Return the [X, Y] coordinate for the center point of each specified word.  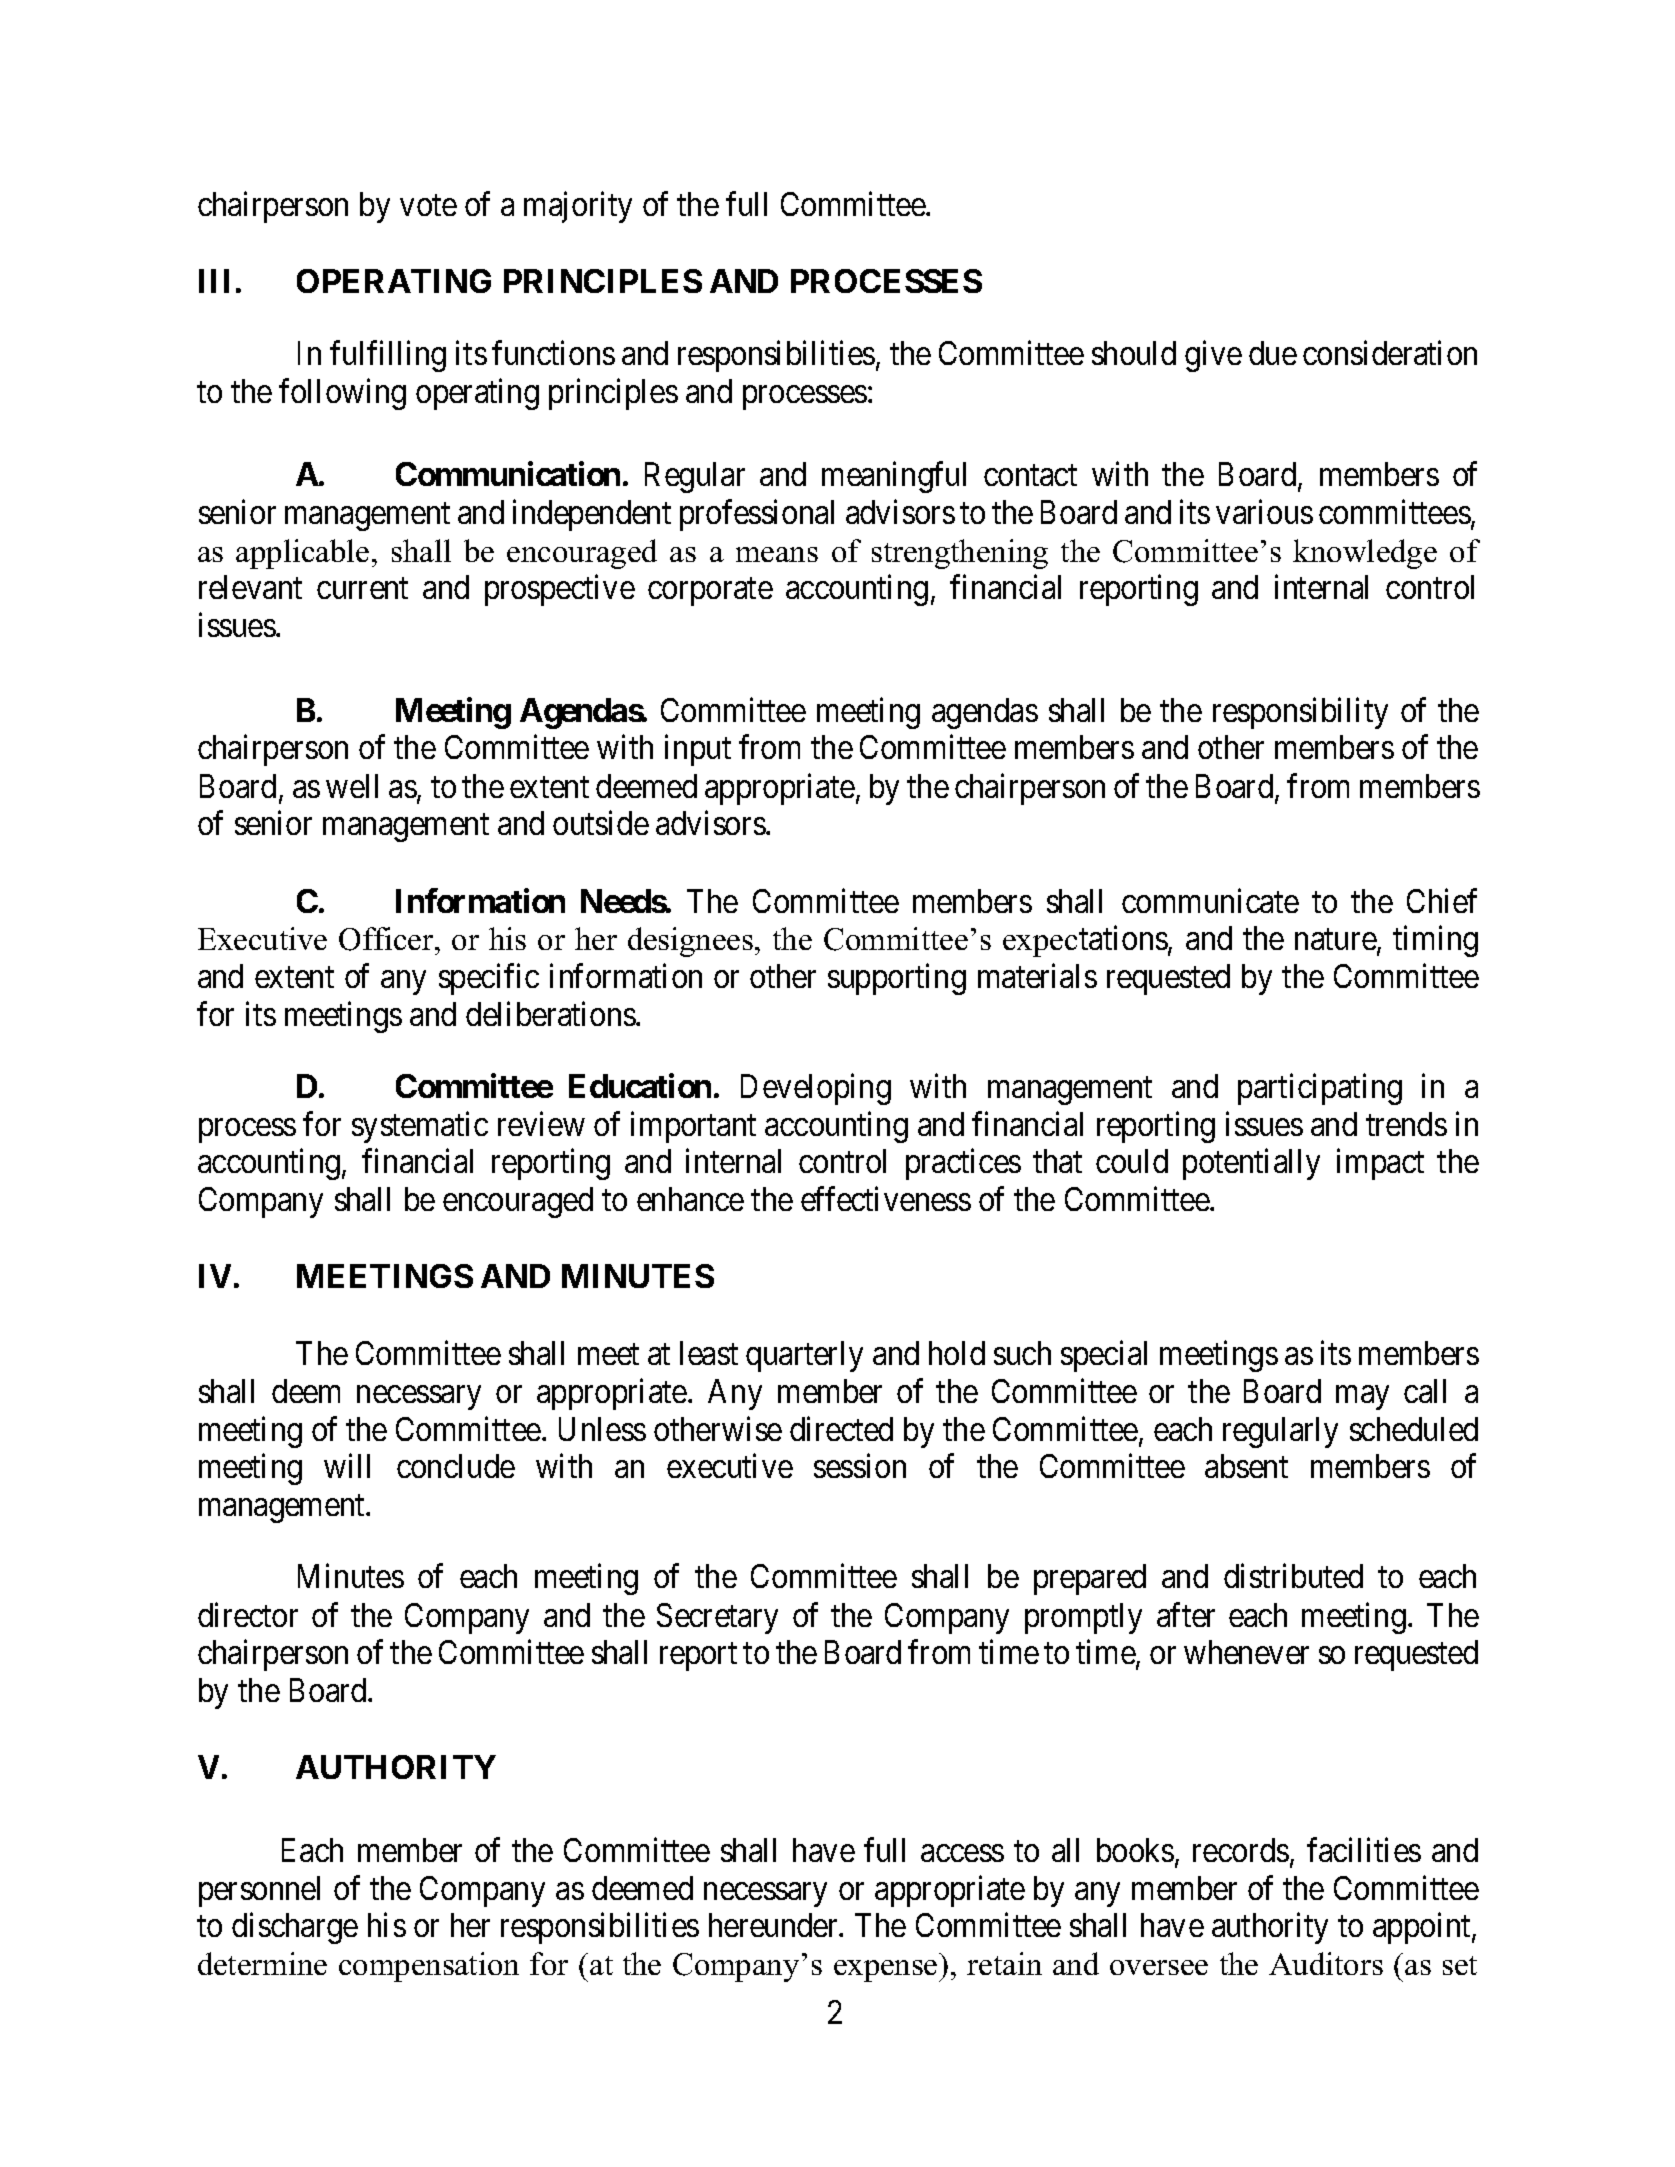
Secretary [717, 1618]
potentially [1251, 1164]
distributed [1293, 1576]
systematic [420, 1127]
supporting [897, 979]
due [1273, 353]
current [362, 588]
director [248, 1614]
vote [428, 205]
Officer [387, 939]
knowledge [1365, 554]
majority [578, 207]
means [777, 554]
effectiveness [886, 1199]
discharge [295, 1928]
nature [1336, 941]
